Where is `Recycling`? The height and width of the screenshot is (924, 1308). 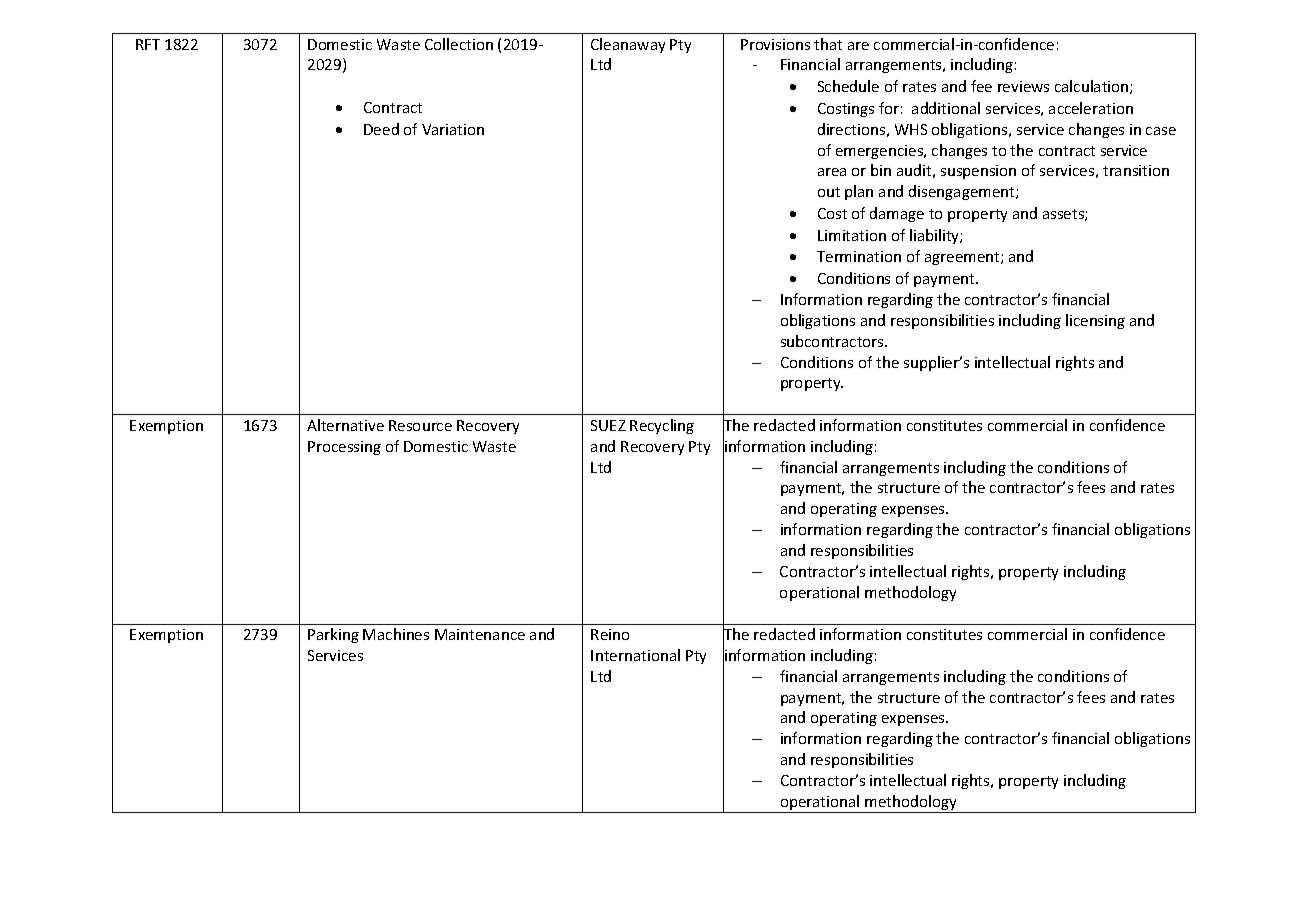
Recycling is located at coordinates (662, 426).
